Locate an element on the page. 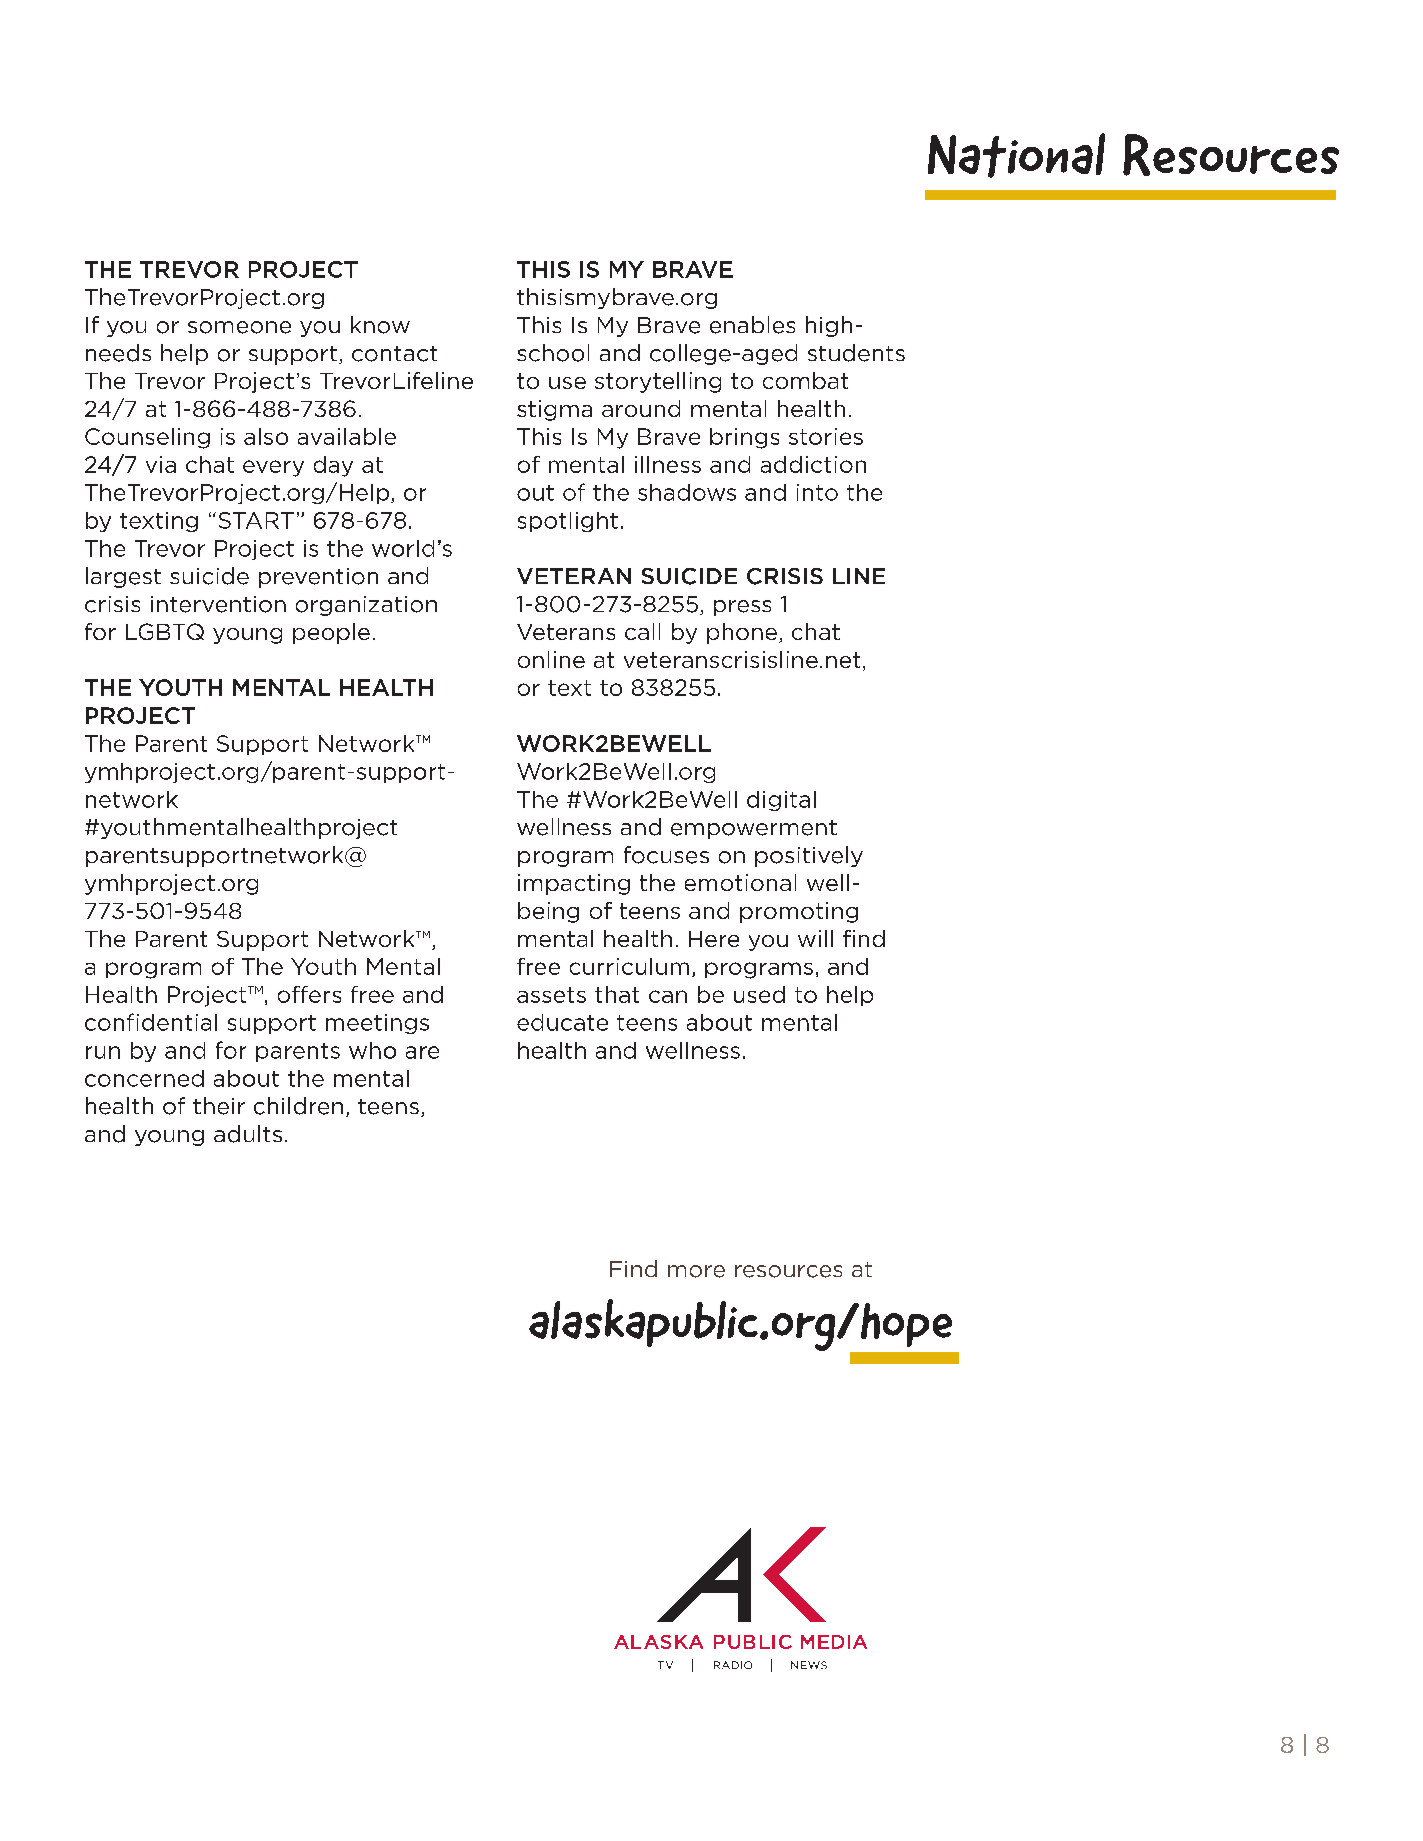  START is located at coordinates (256, 520).
